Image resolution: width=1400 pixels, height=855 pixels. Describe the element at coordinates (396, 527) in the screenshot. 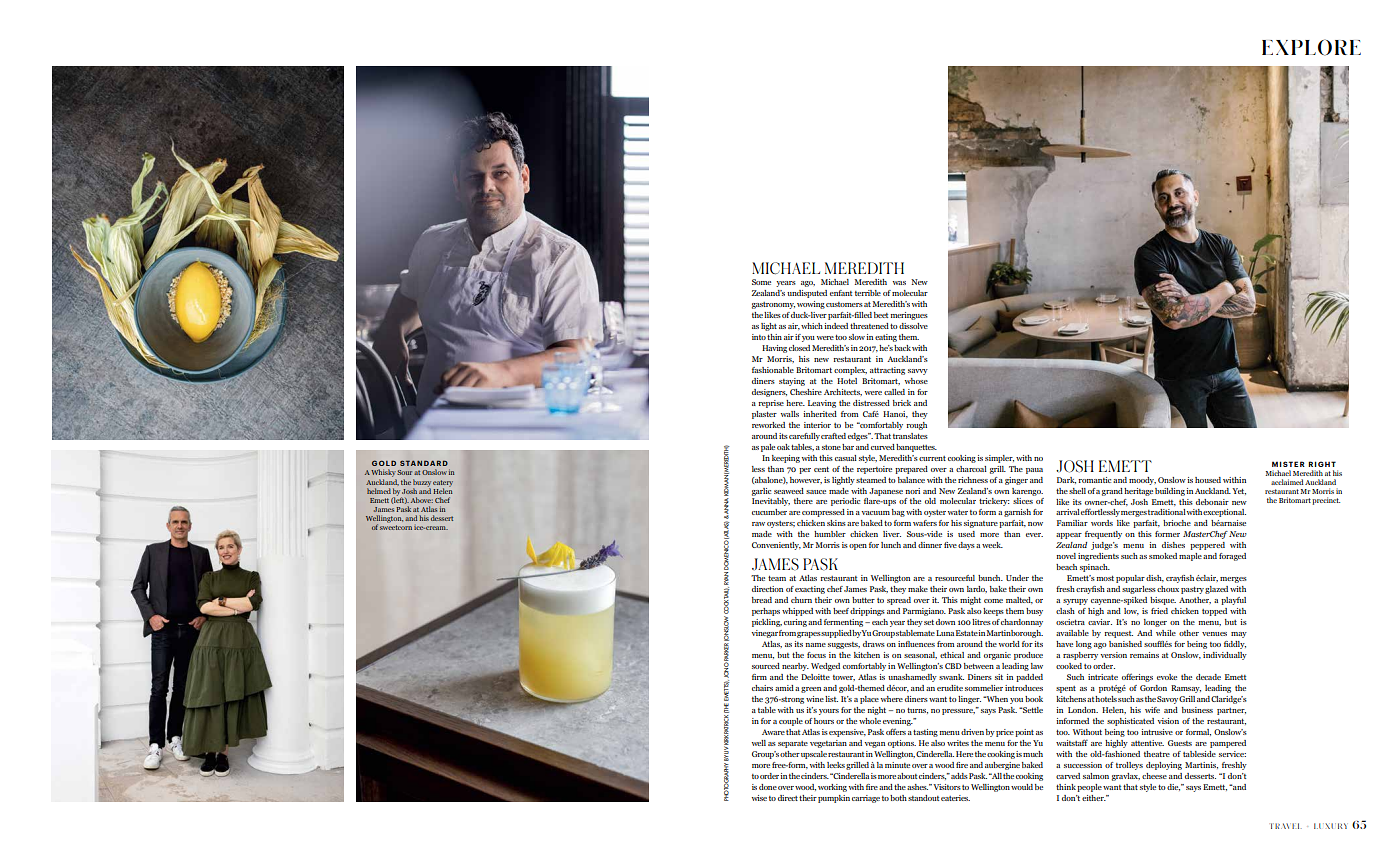

I see `sweetcorn` at that location.
